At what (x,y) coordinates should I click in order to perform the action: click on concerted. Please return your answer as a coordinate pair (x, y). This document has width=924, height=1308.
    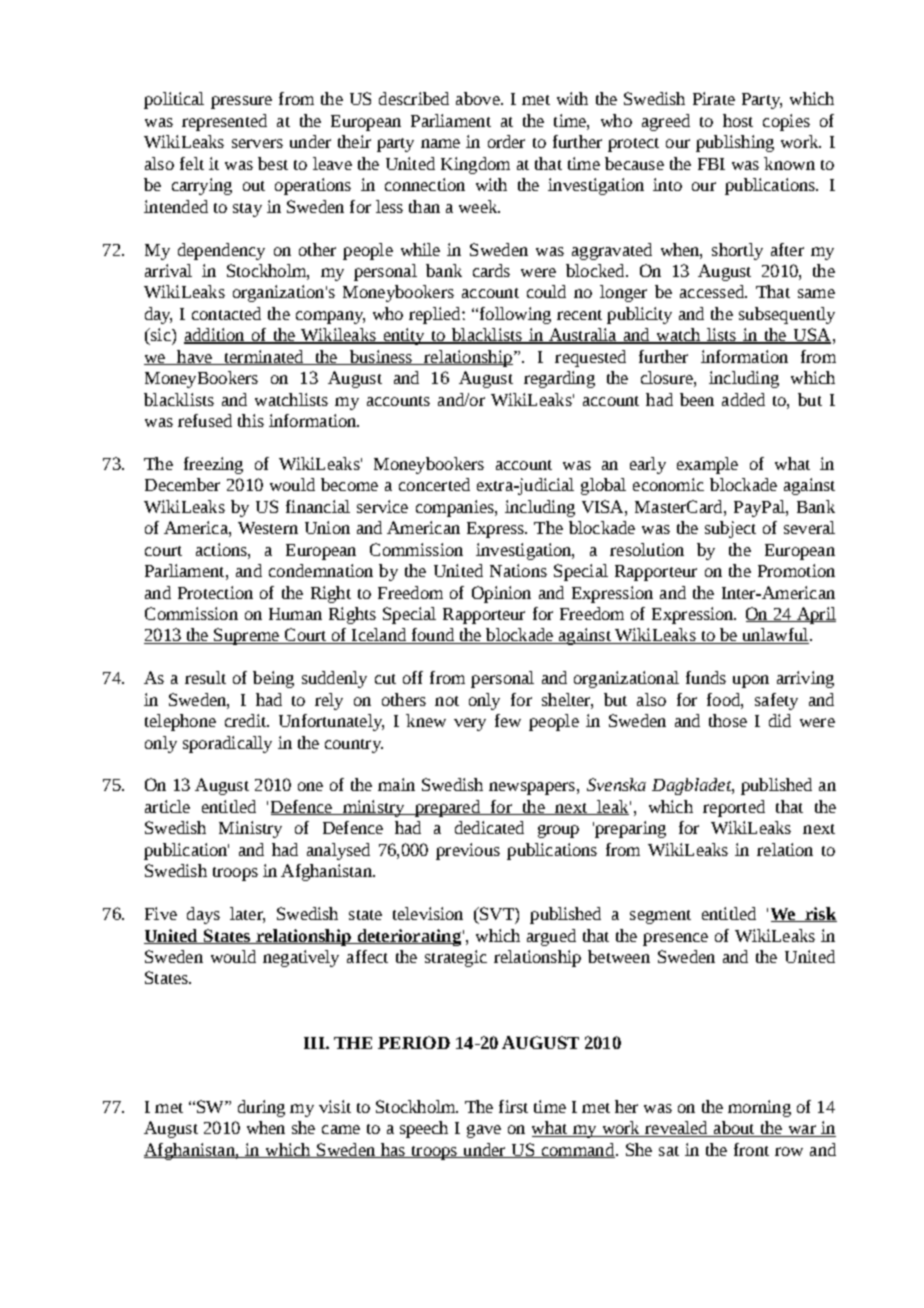
    Looking at the image, I should click on (434, 484).
